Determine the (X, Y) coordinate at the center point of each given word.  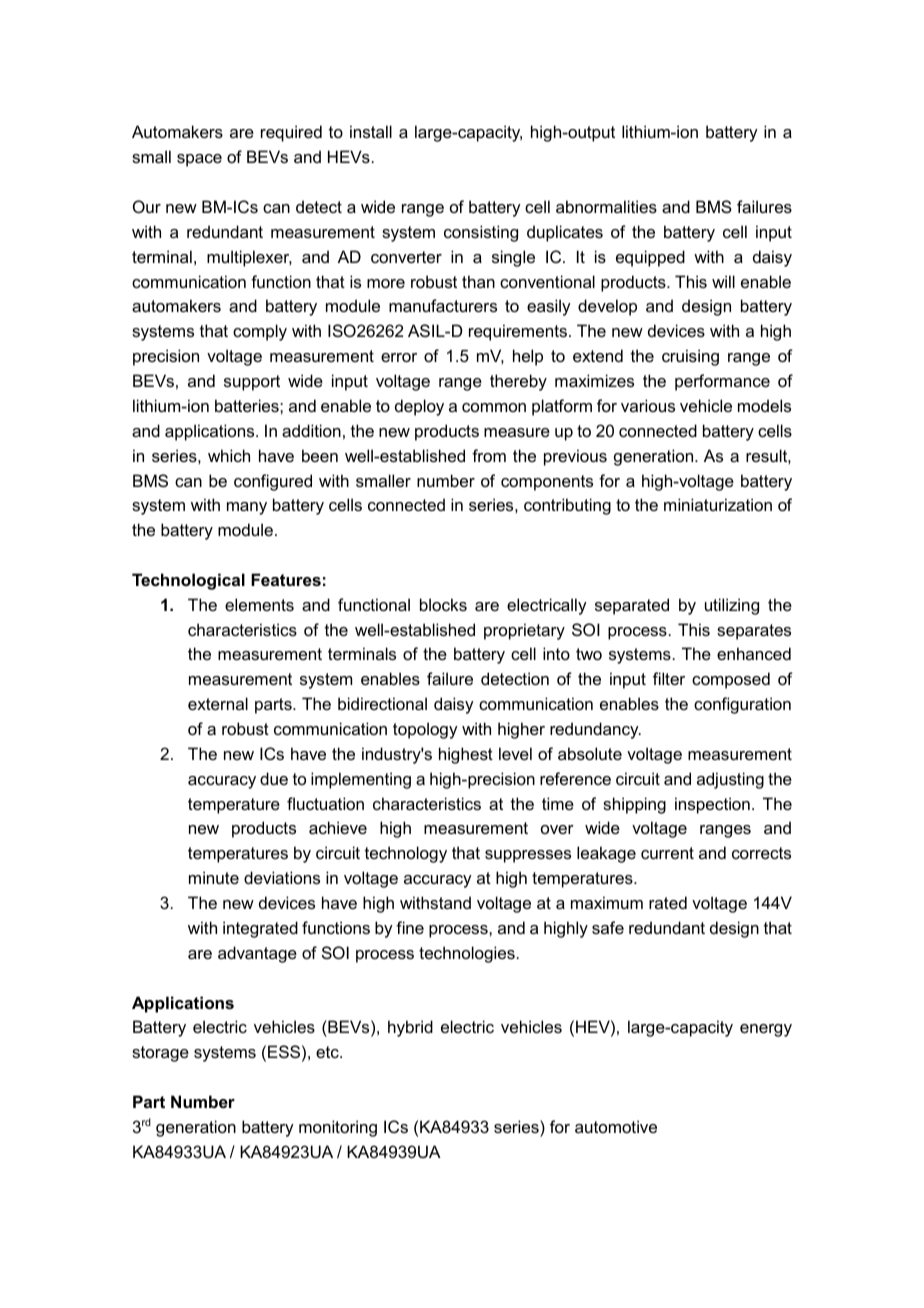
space (199, 160)
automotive (616, 1126)
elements (259, 604)
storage (160, 1054)
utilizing (732, 606)
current (667, 853)
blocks (443, 604)
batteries (248, 405)
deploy (419, 407)
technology (406, 854)
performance (722, 382)
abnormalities (606, 206)
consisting (481, 233)
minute (214, 877)
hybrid (410, 1028)
